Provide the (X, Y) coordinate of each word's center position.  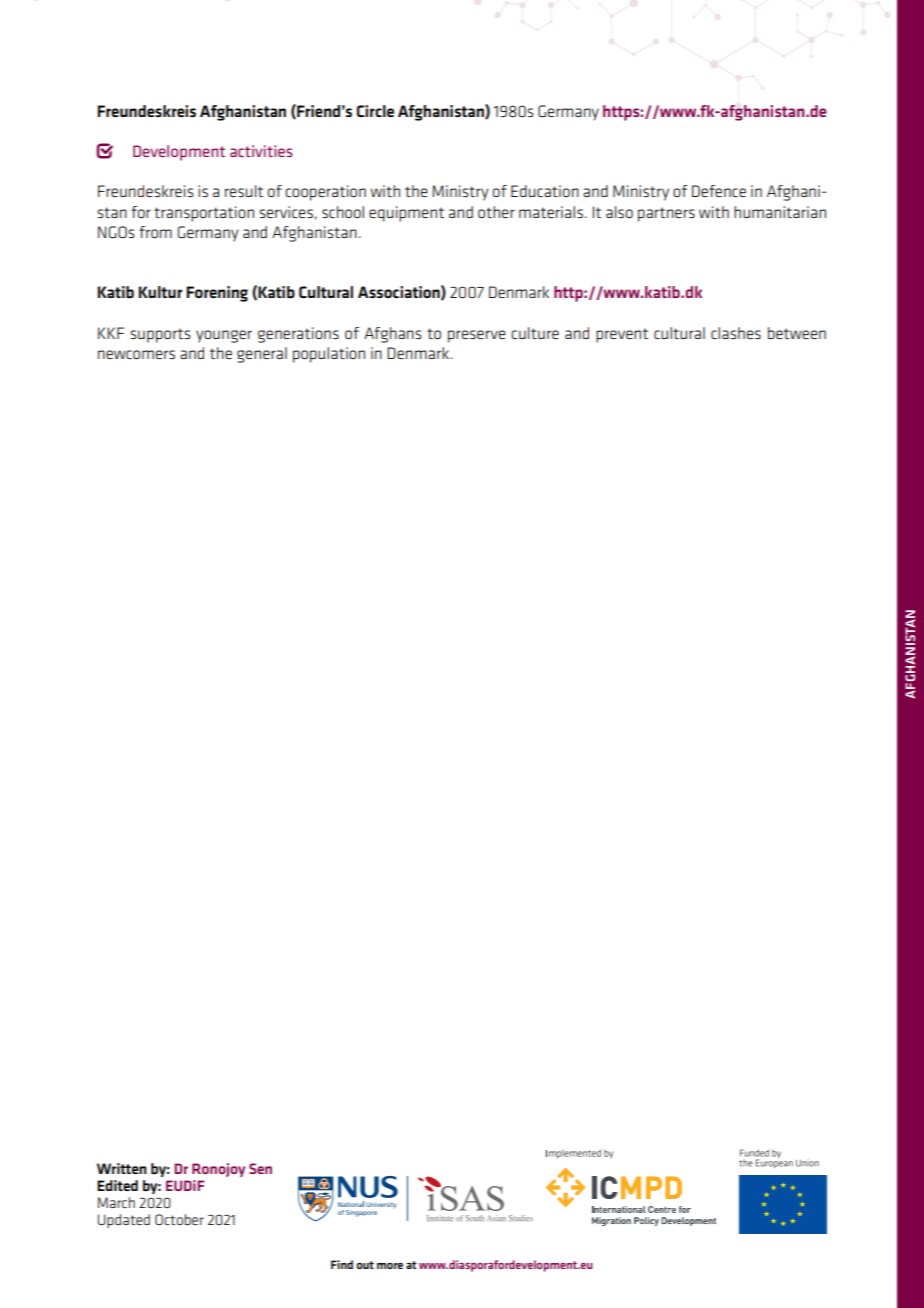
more (390, 1266)
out (365, 1265)
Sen (260, 1168)
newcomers (136, 354)
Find (342, 1264)
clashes (736, 333)
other (496, 212)
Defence (719, 191)
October (179, 1219)
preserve (477, 336)
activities (261, 151)
